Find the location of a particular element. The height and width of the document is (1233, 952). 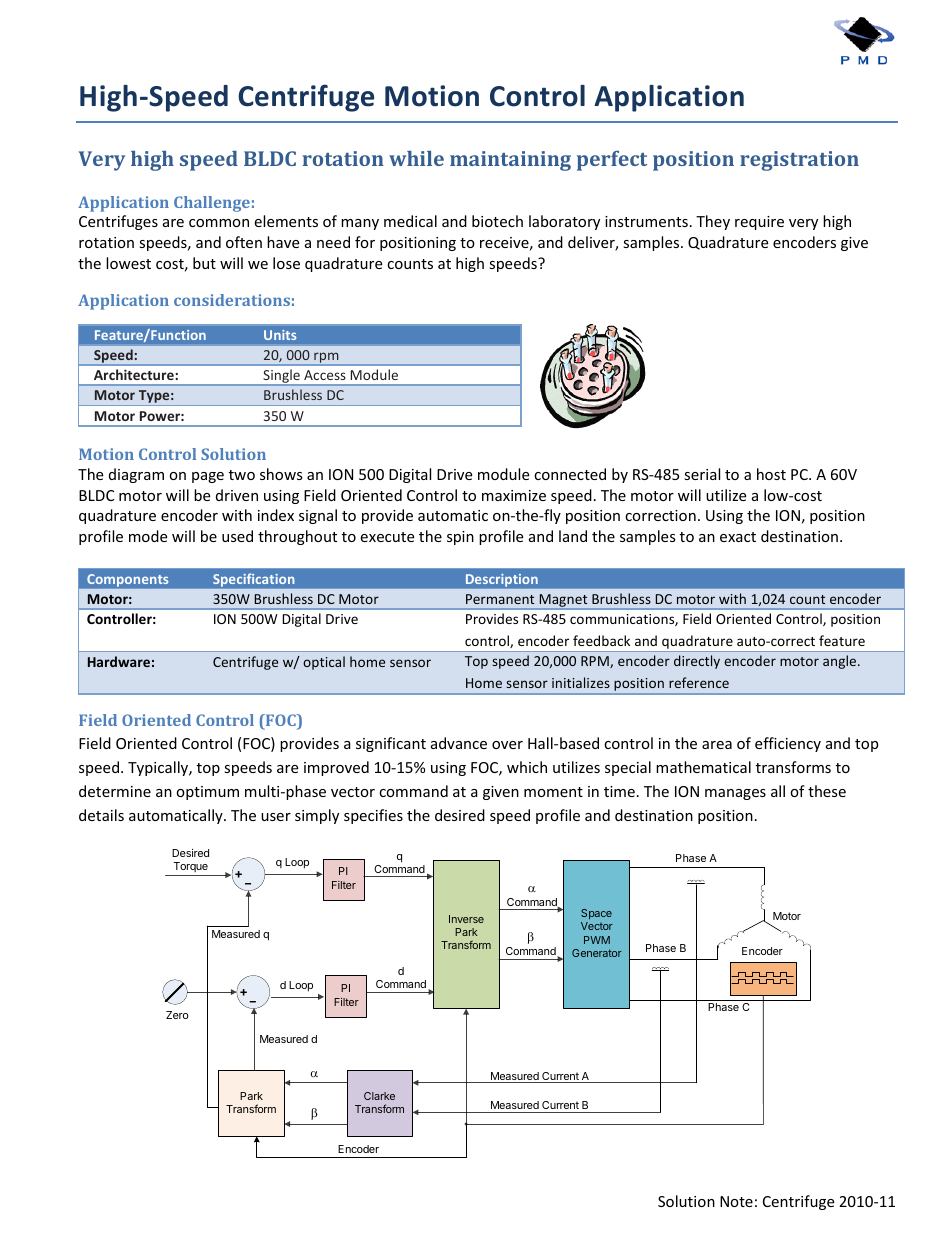

Clarke is located at coordinates (379, 1096).
